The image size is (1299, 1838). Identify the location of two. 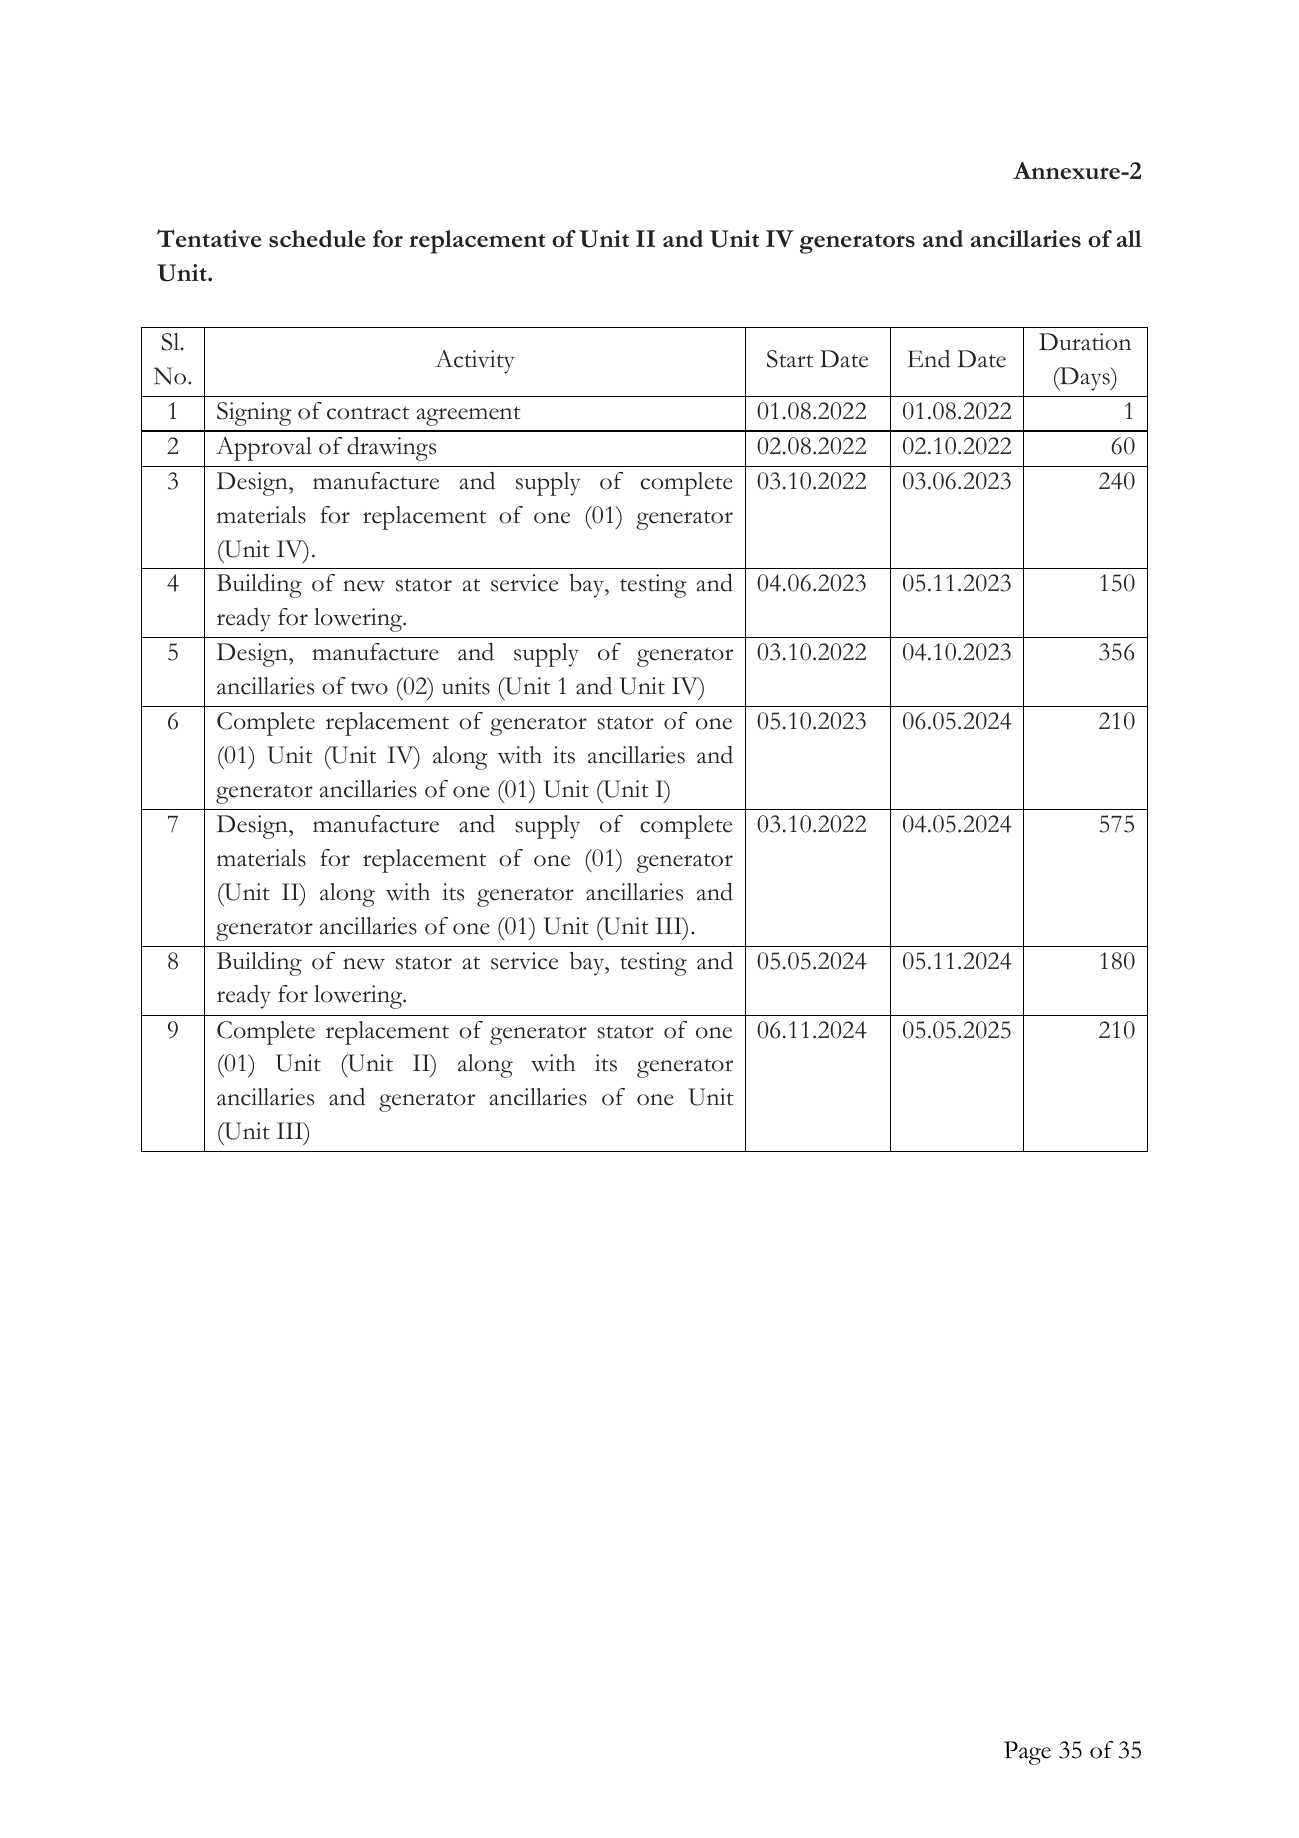
(369, 688).
